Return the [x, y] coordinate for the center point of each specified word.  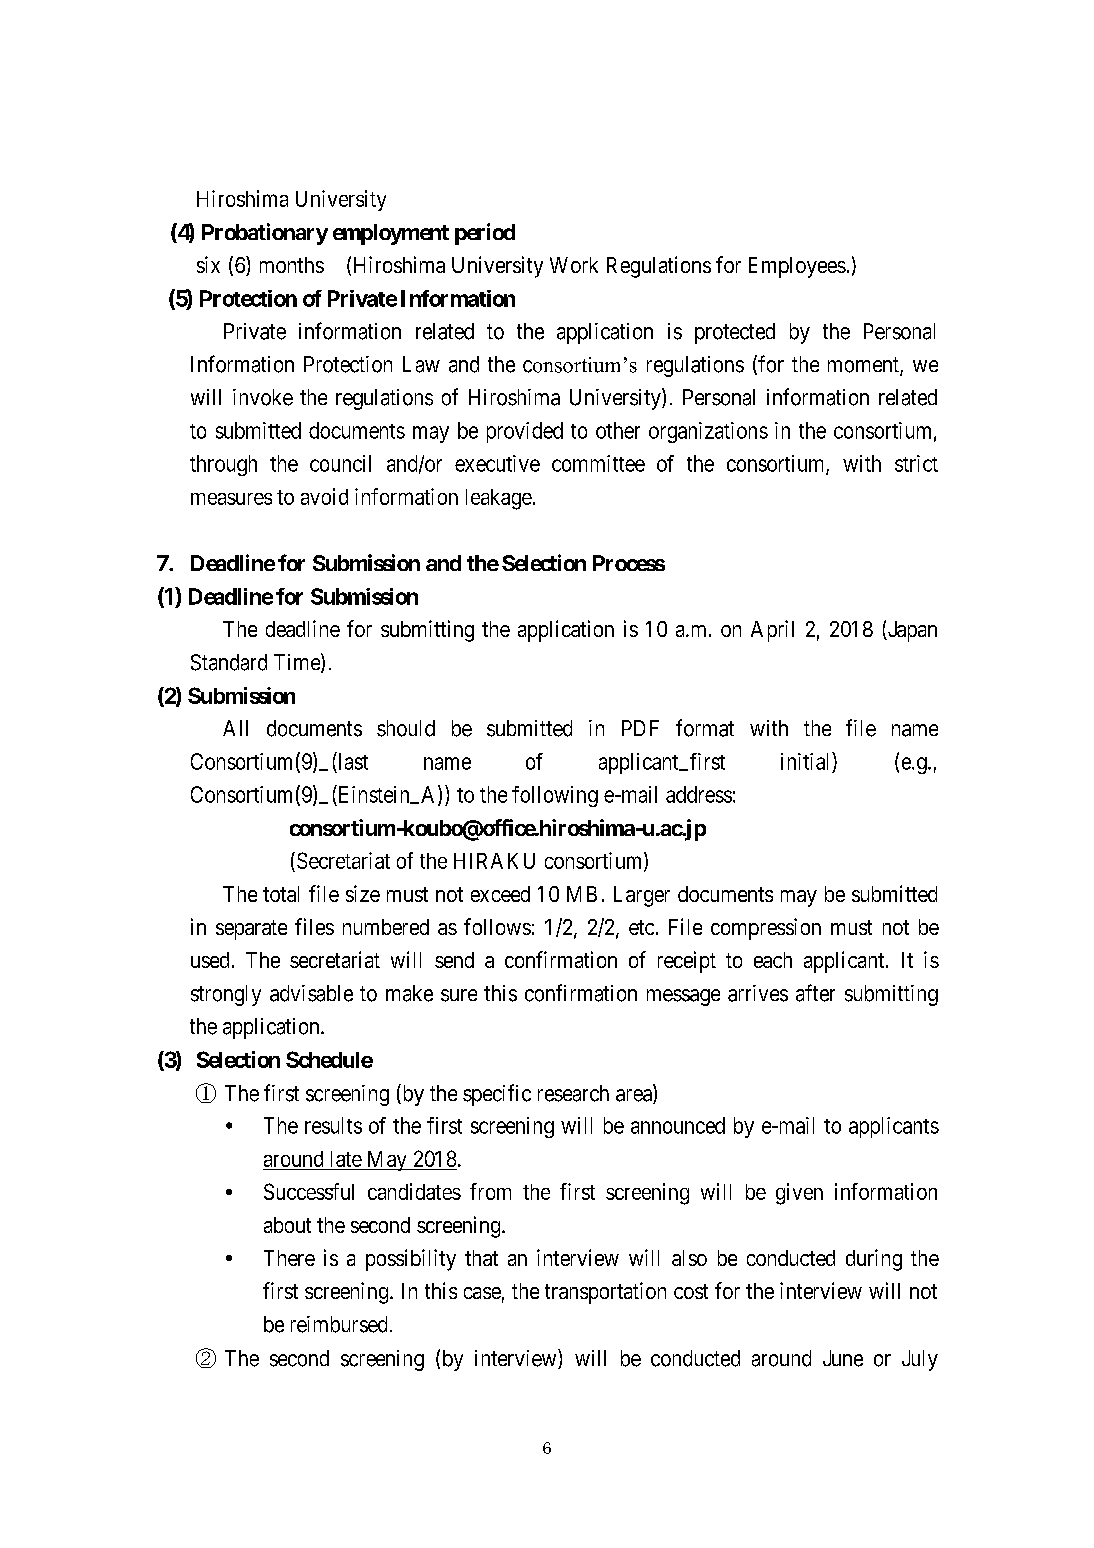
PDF [640, 728]
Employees [797, 267]
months [292, 265]
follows [497, 926]
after [815, 993]
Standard [229, 662]
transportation [605, 1293]
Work [574, 265]
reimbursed [339, 1324]
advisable [311, 993]
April [772, 631]
